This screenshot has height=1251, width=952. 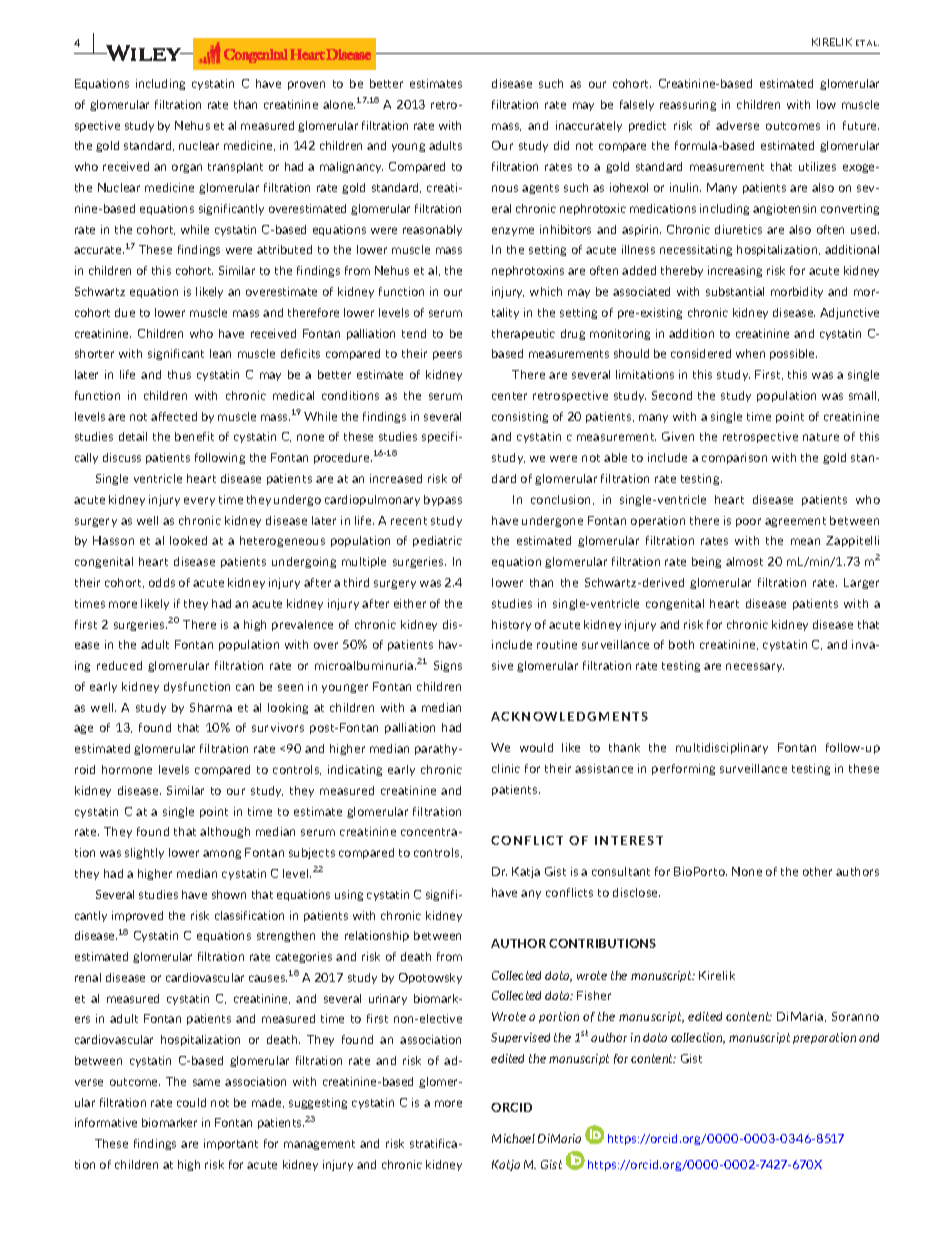 I want to click on Michael, so click(x=513, y=1138).
